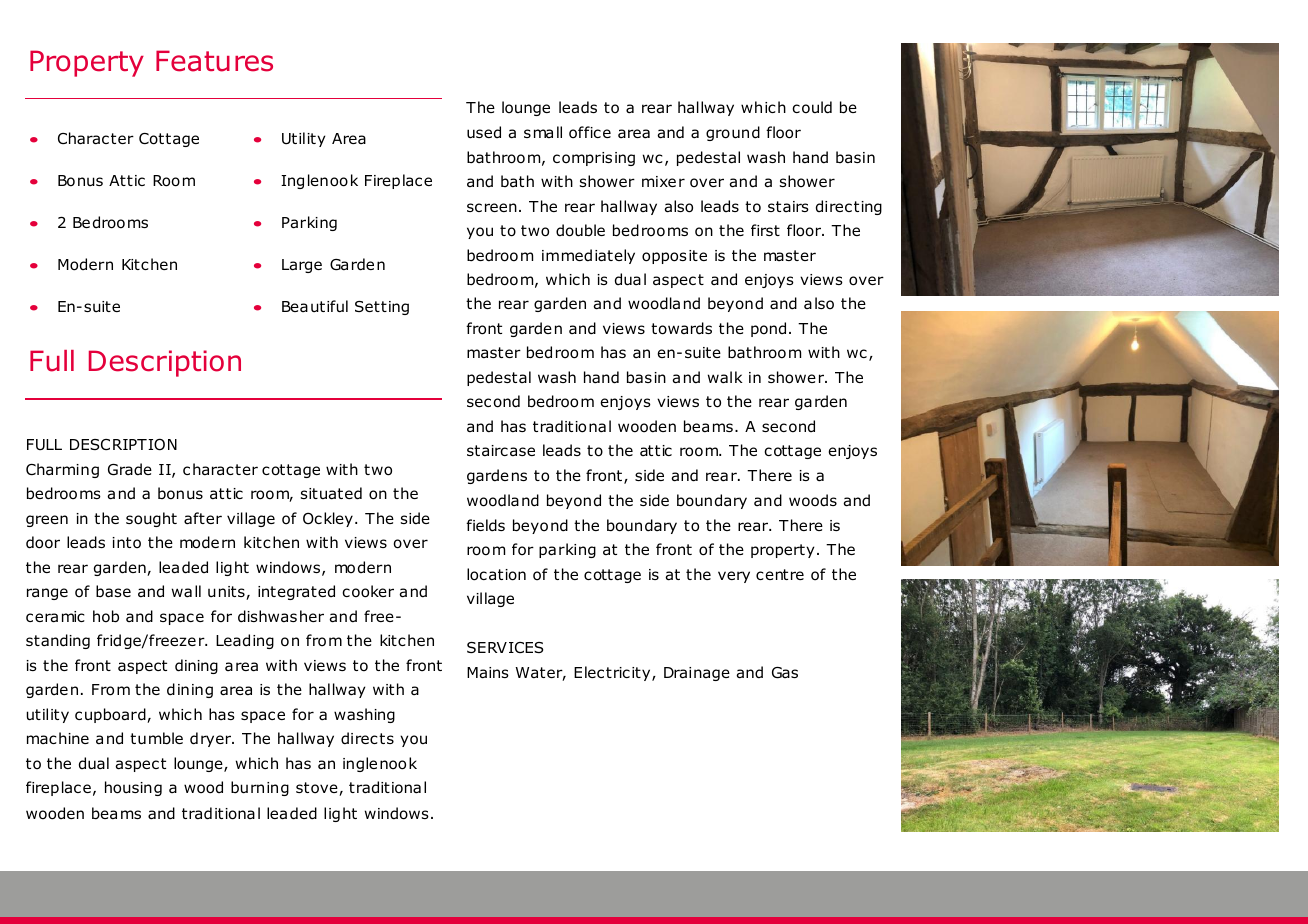 The width and height of the image is (1308, 924). I want to click on Grade, so click(130, 469).
